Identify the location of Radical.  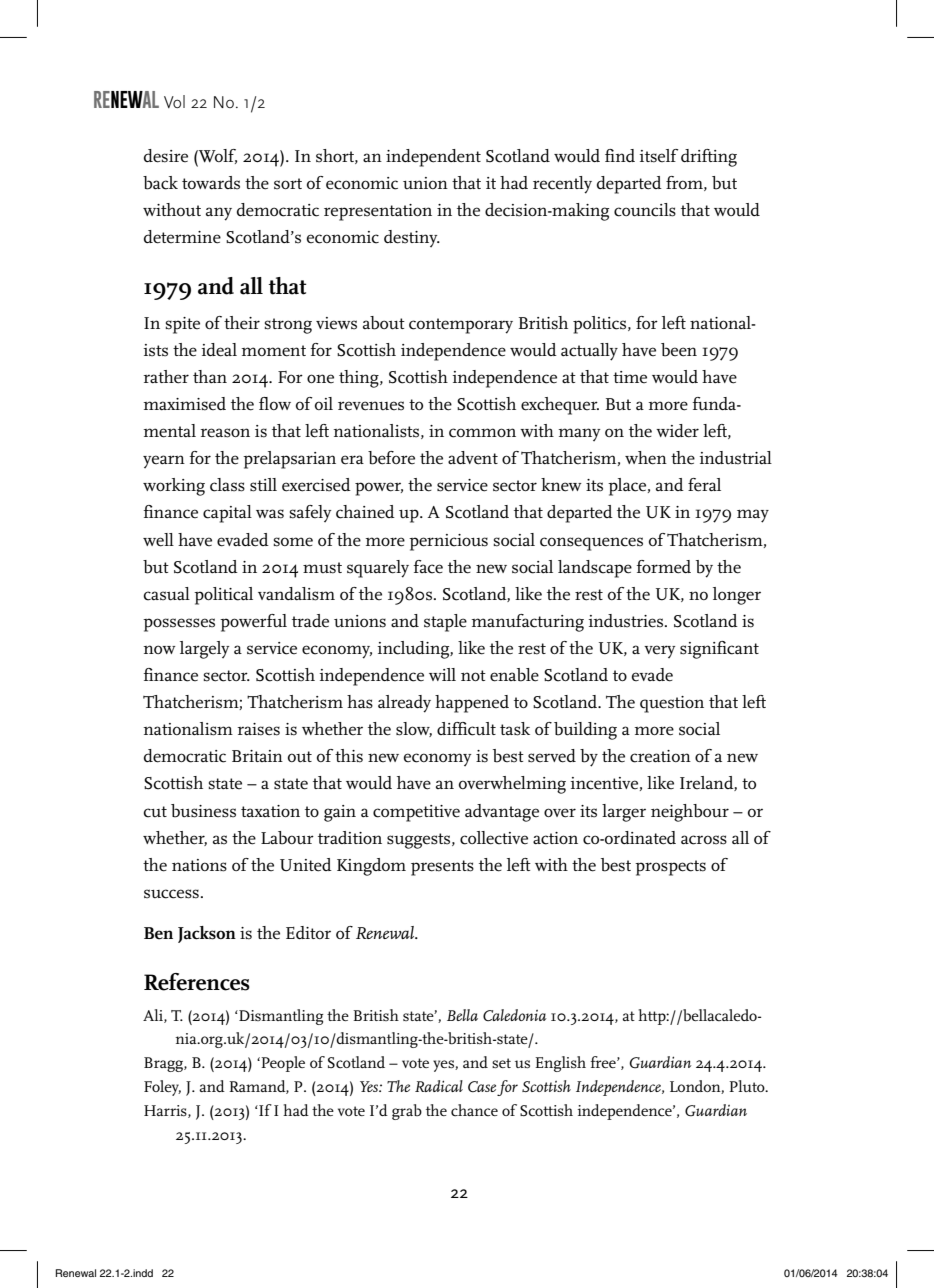
(439, 1086).
